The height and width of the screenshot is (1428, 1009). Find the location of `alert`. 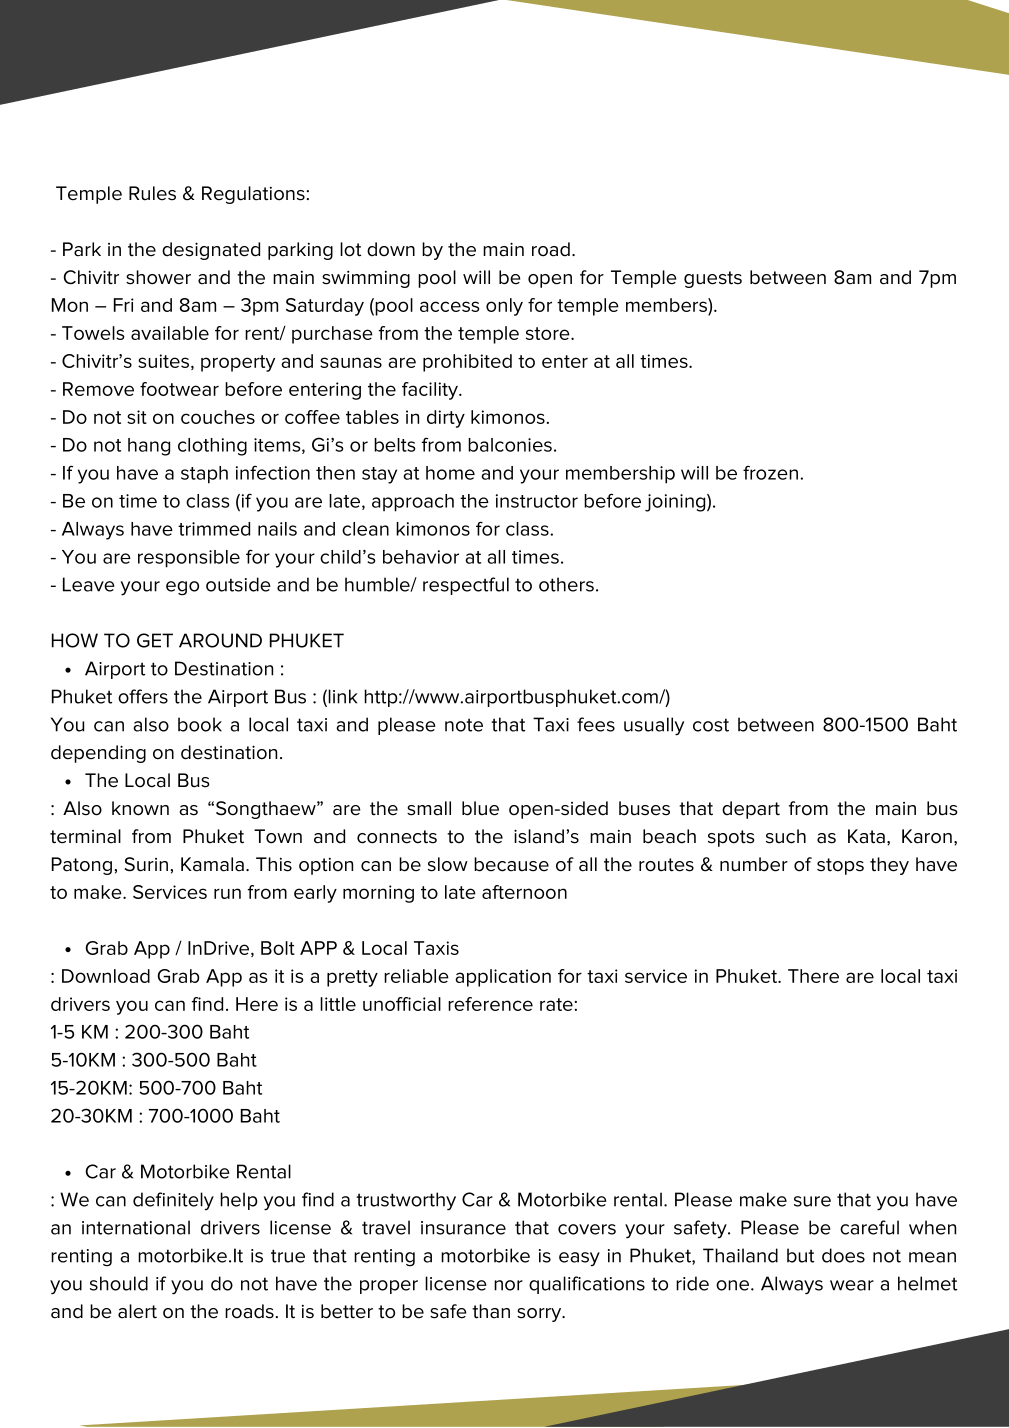

alert is located at coordinates (137, 1311).
